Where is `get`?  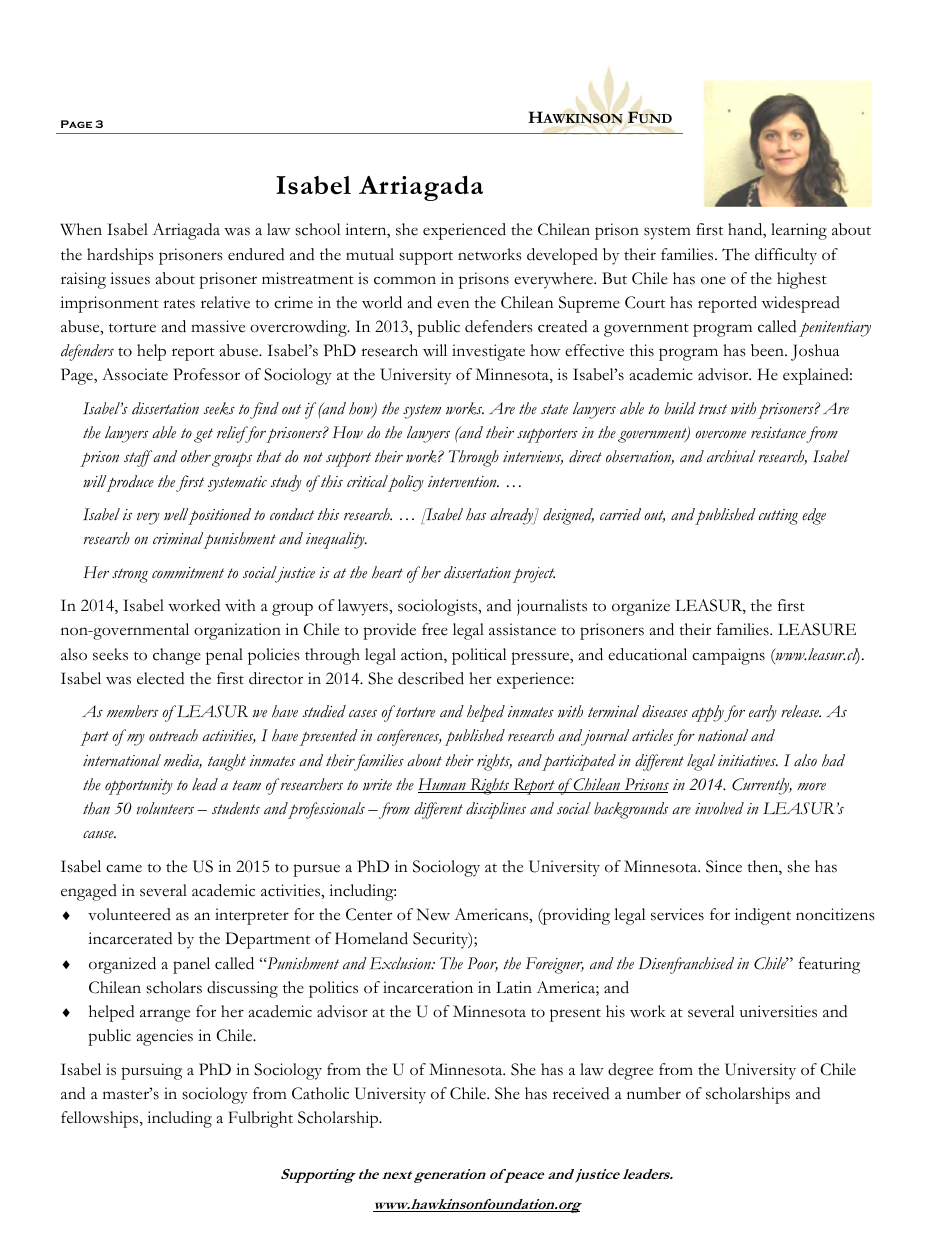
get is located at coordinates (203, 435).
